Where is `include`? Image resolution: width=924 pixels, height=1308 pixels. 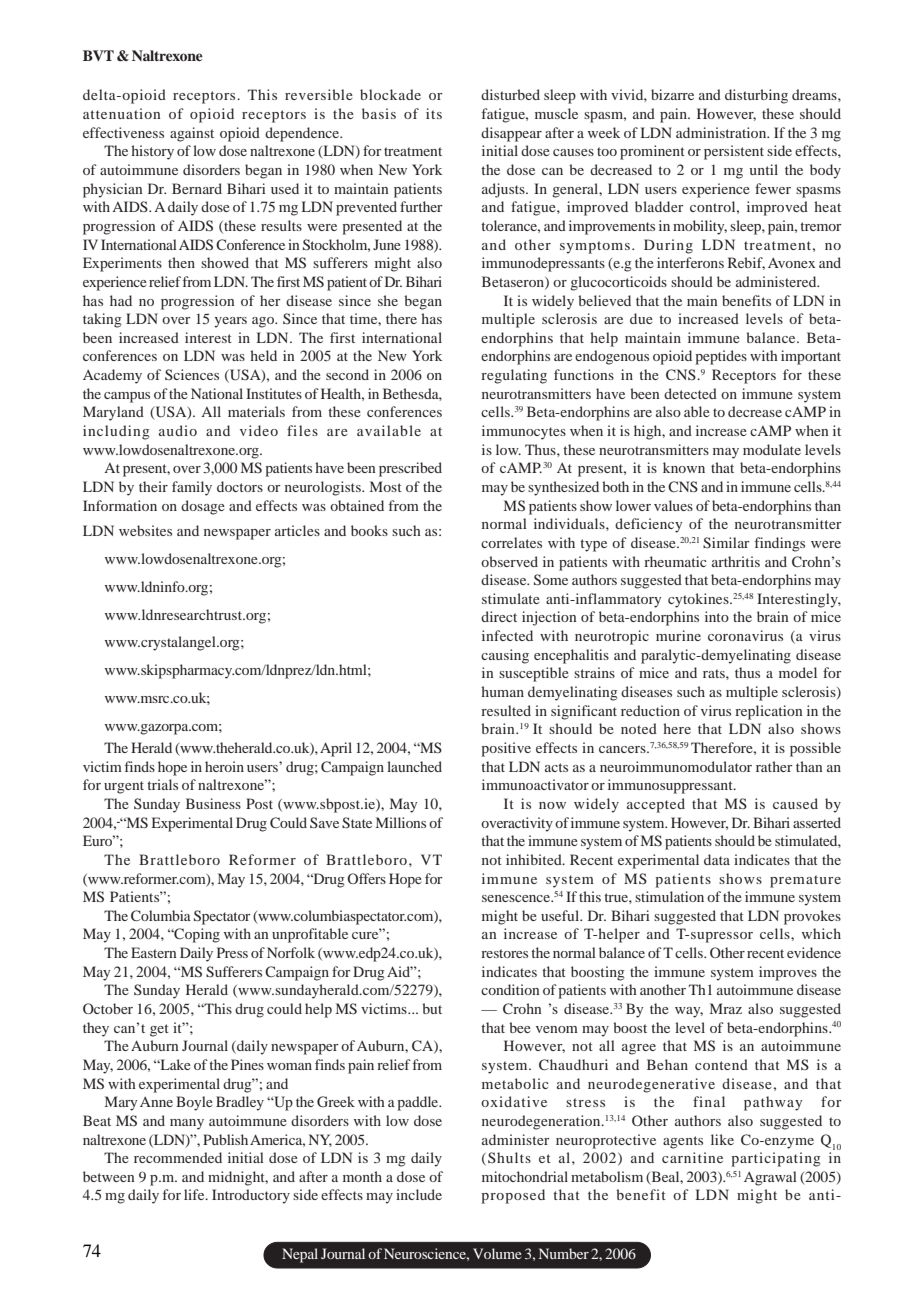 include is located at coordinates (419, 1194).
